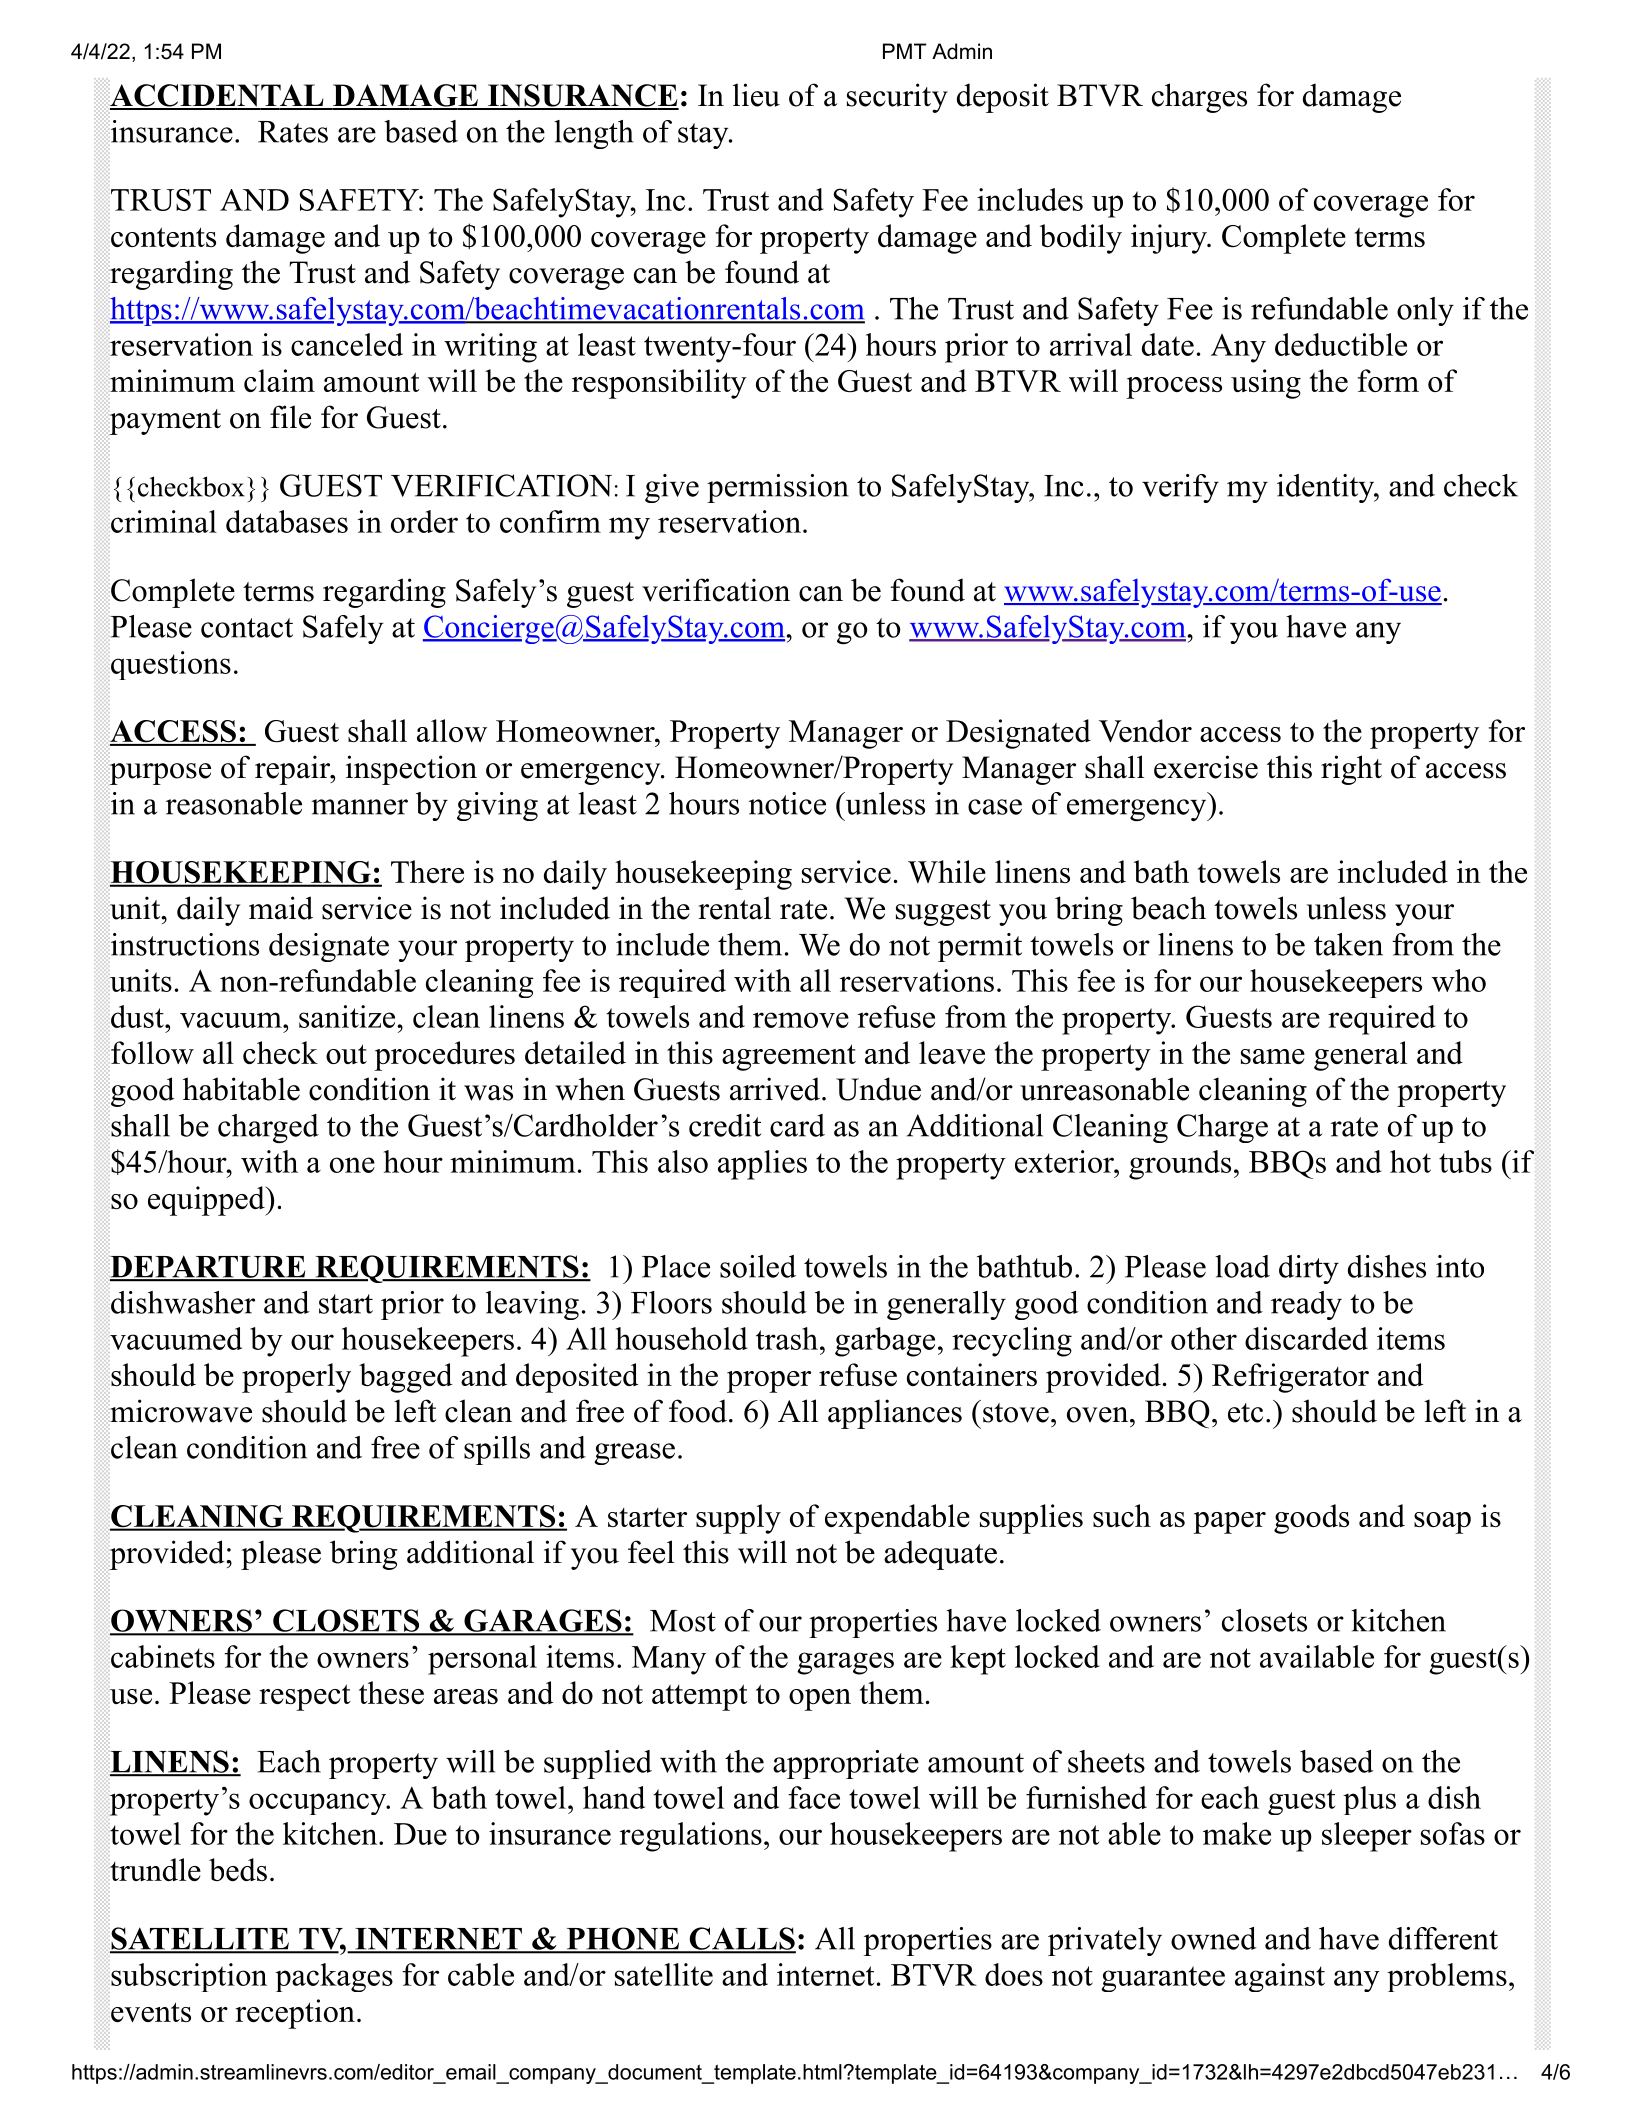  Describe the element at coordinates (347, 1016) in the screenshot. I see `sanitize` at that location.
